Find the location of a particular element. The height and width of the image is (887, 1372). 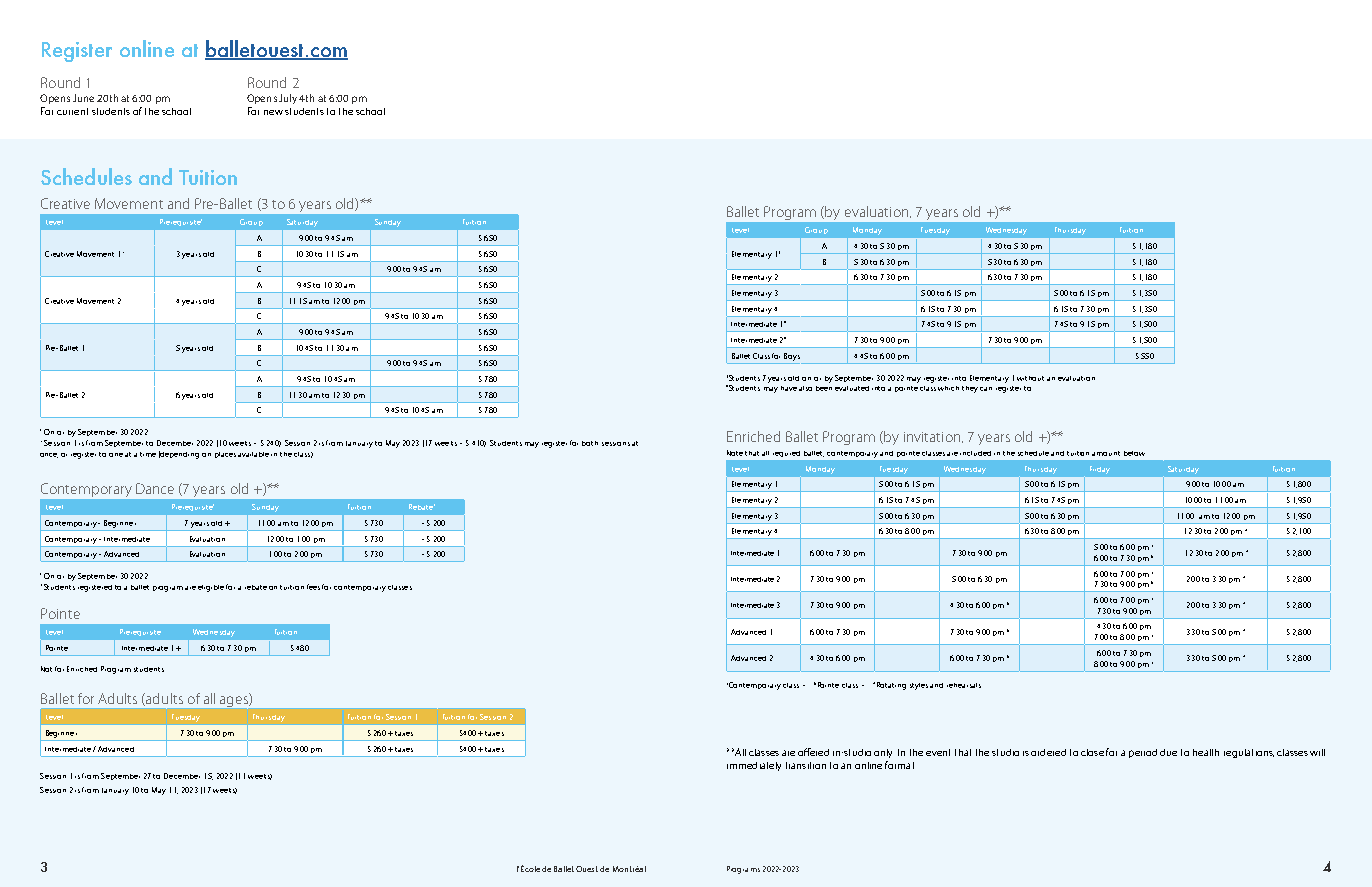

due is located at coordinates (1168, 752).
